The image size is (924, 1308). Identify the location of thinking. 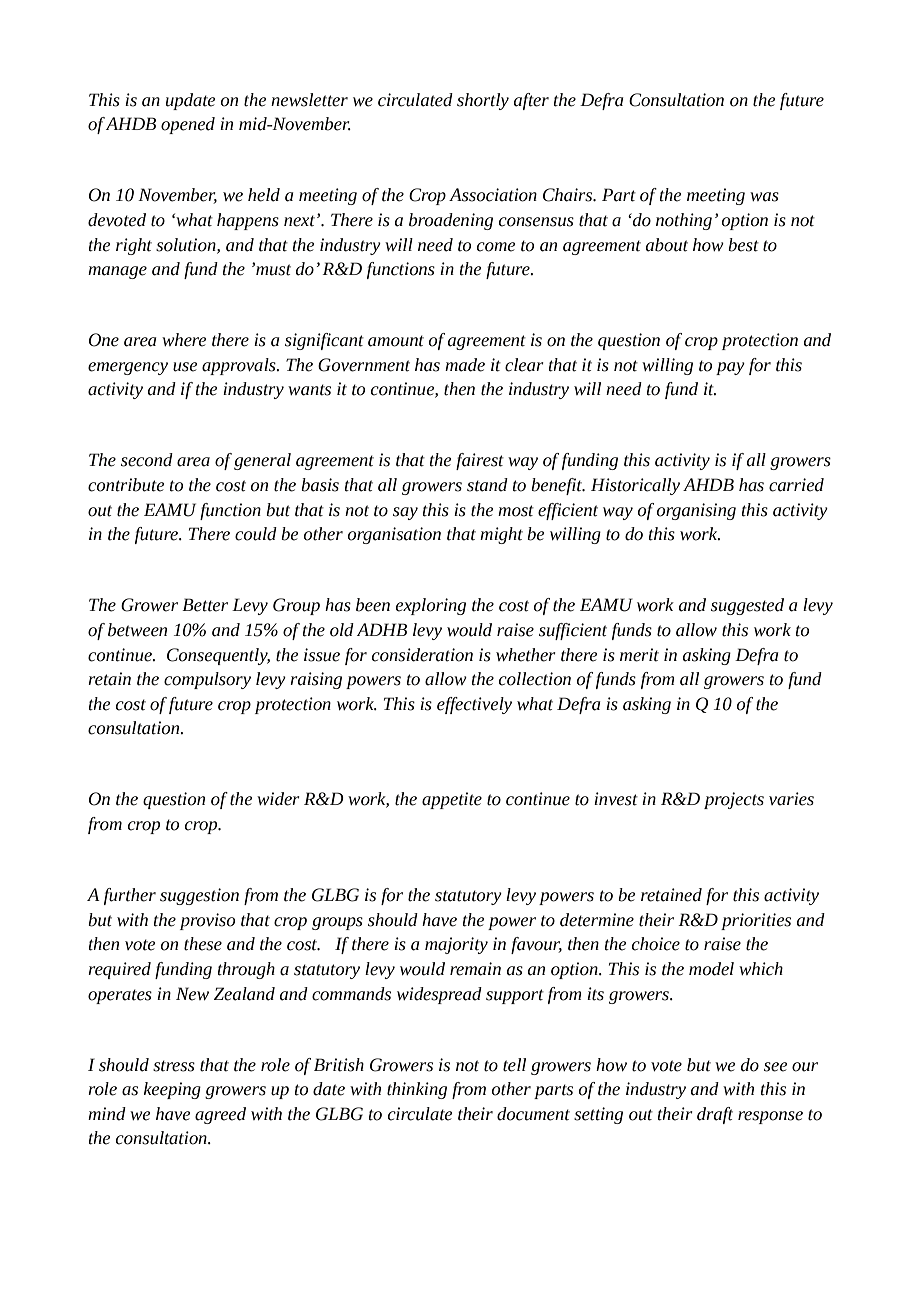
(417, 1090).
